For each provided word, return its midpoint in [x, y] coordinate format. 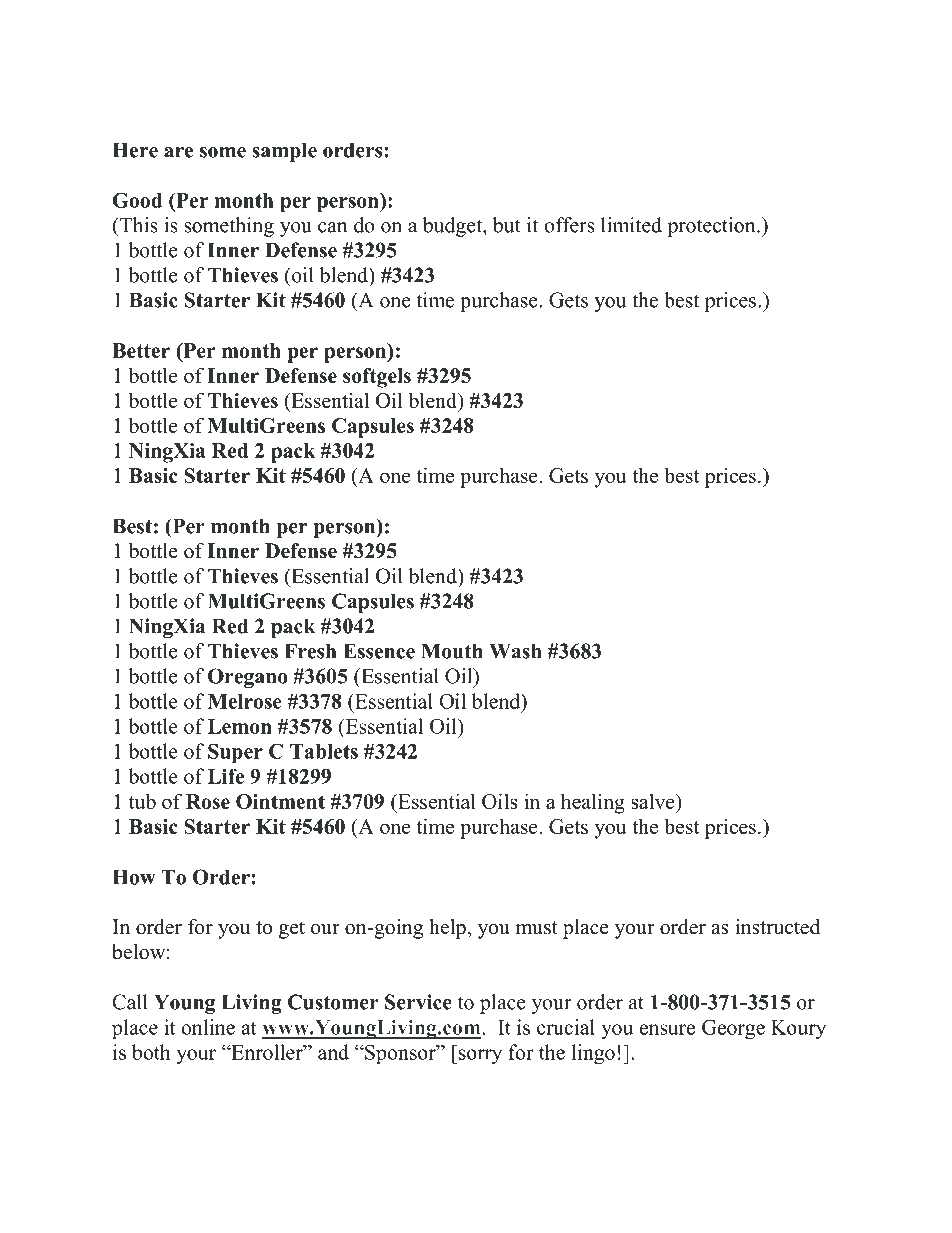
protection [712, 227]
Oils [499, 801]
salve [654, 801]
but [507, 225]
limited [631, 225]
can [332, 227]
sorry [479, 1056]
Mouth [452, 651]
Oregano [248, 678]
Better [141, 350]
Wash [515, 651]
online [208, 1027]
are [178, 152]
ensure [667, 1029]
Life [226, 776]
